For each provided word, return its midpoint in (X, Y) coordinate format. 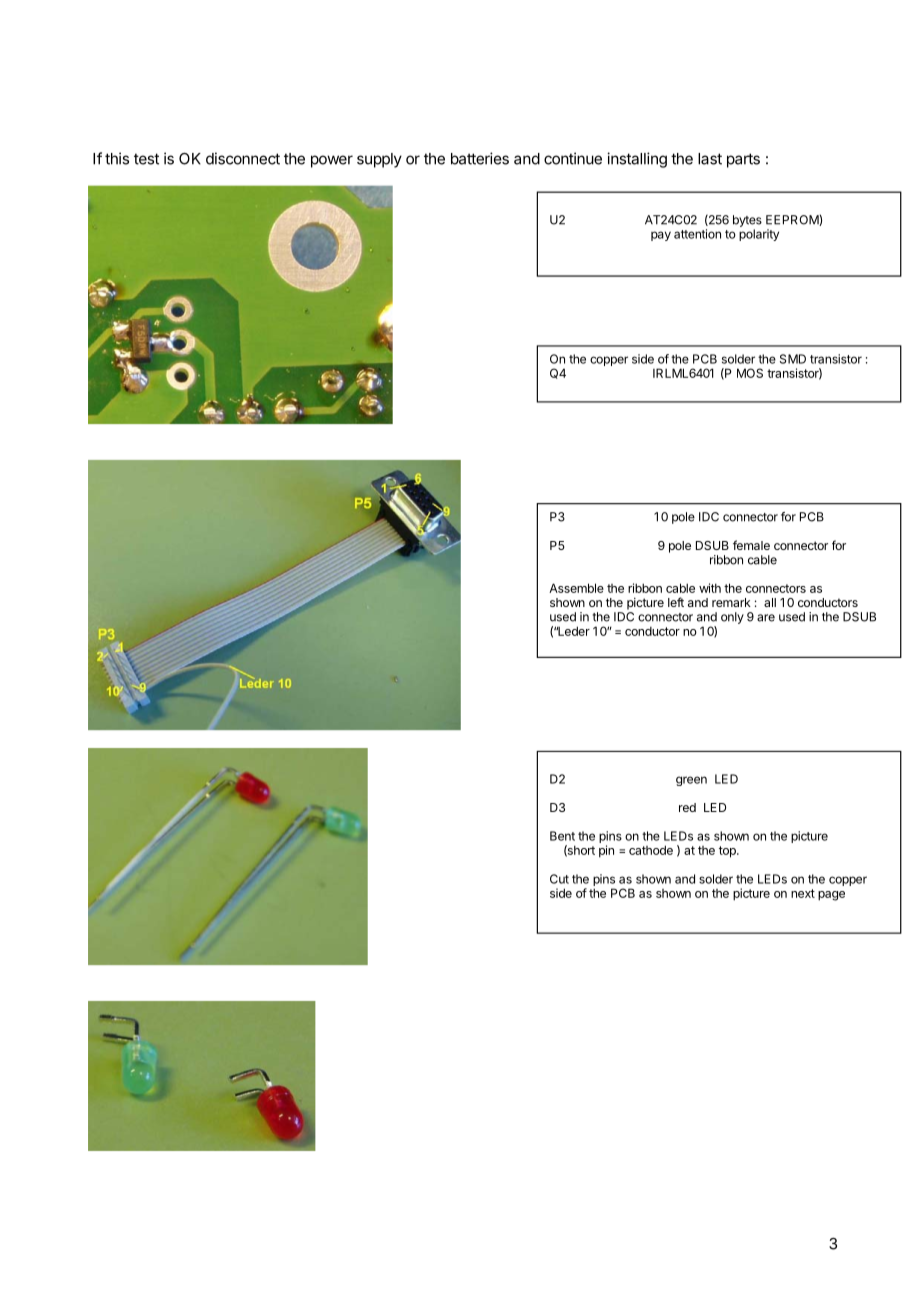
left (676, 602)
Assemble (576, 588)
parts (743, 160)
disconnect (243, 158)
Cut (559, 879)
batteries (480, 158)
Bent (562, 836)
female (751, 545)
